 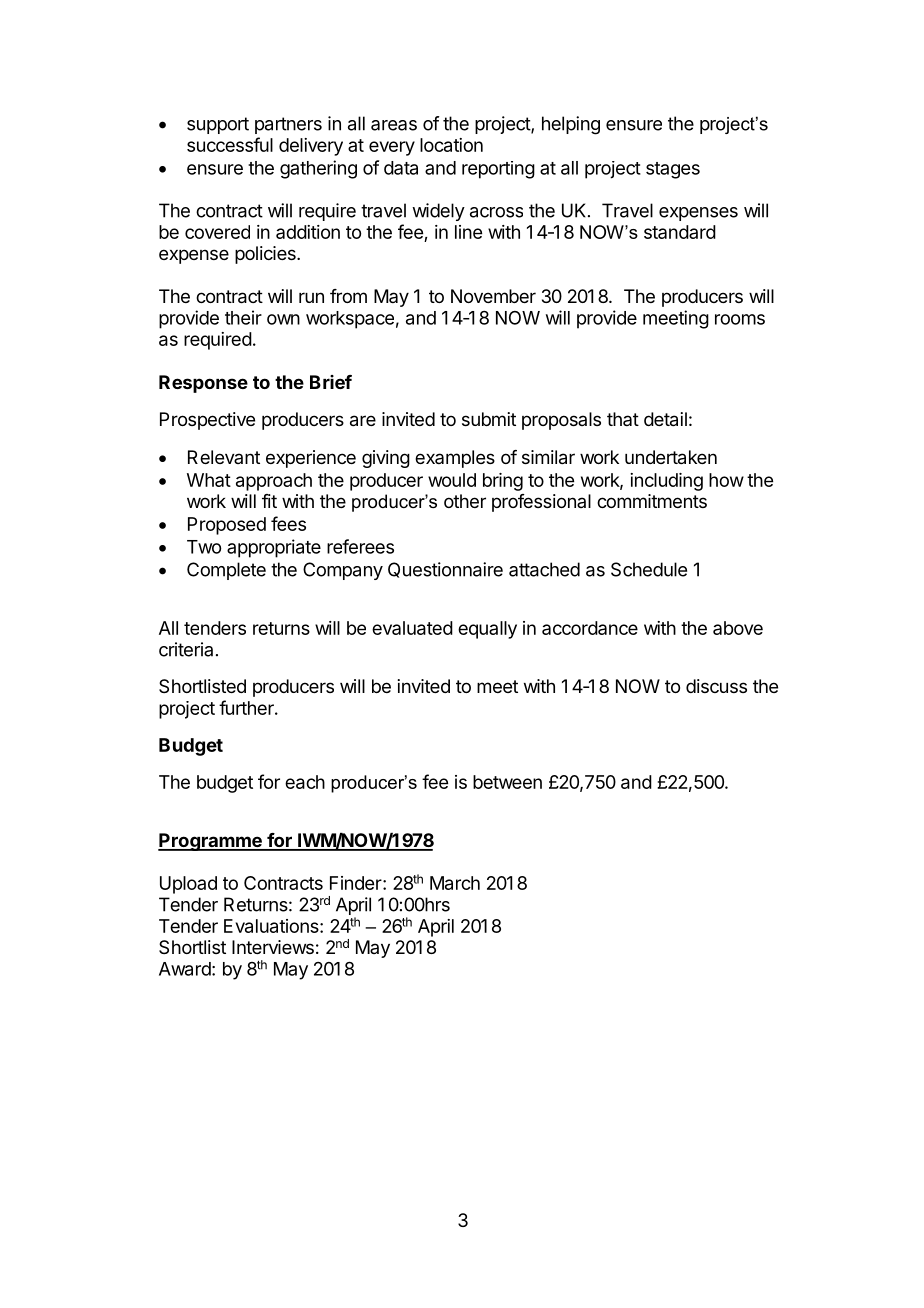 I want to click on equally, so click(x=487, y=630).
